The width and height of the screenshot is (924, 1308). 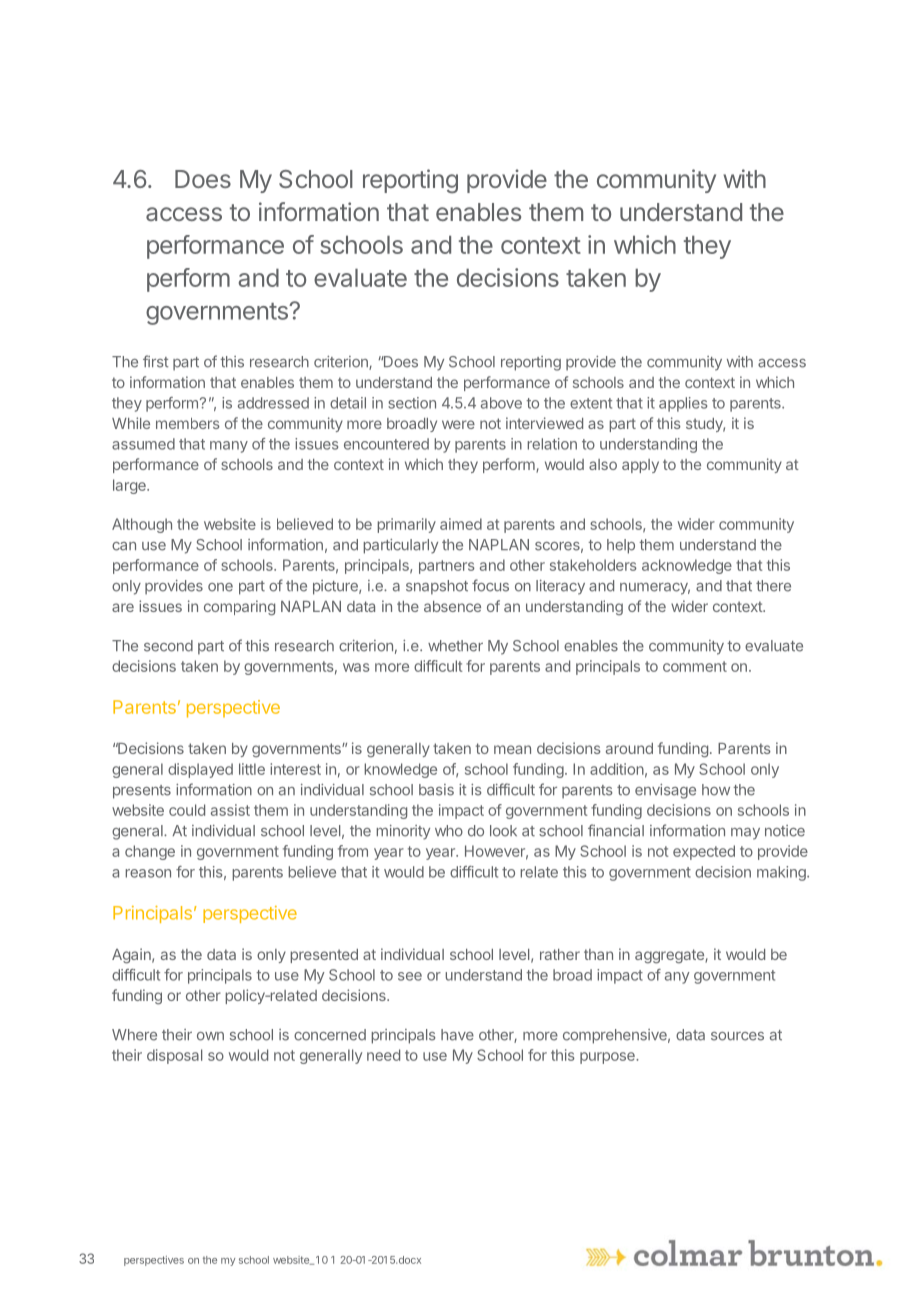 What do you see at coordinates (412, 403) in the screenshot?
I see `section` at bounding box center [412, 403].
